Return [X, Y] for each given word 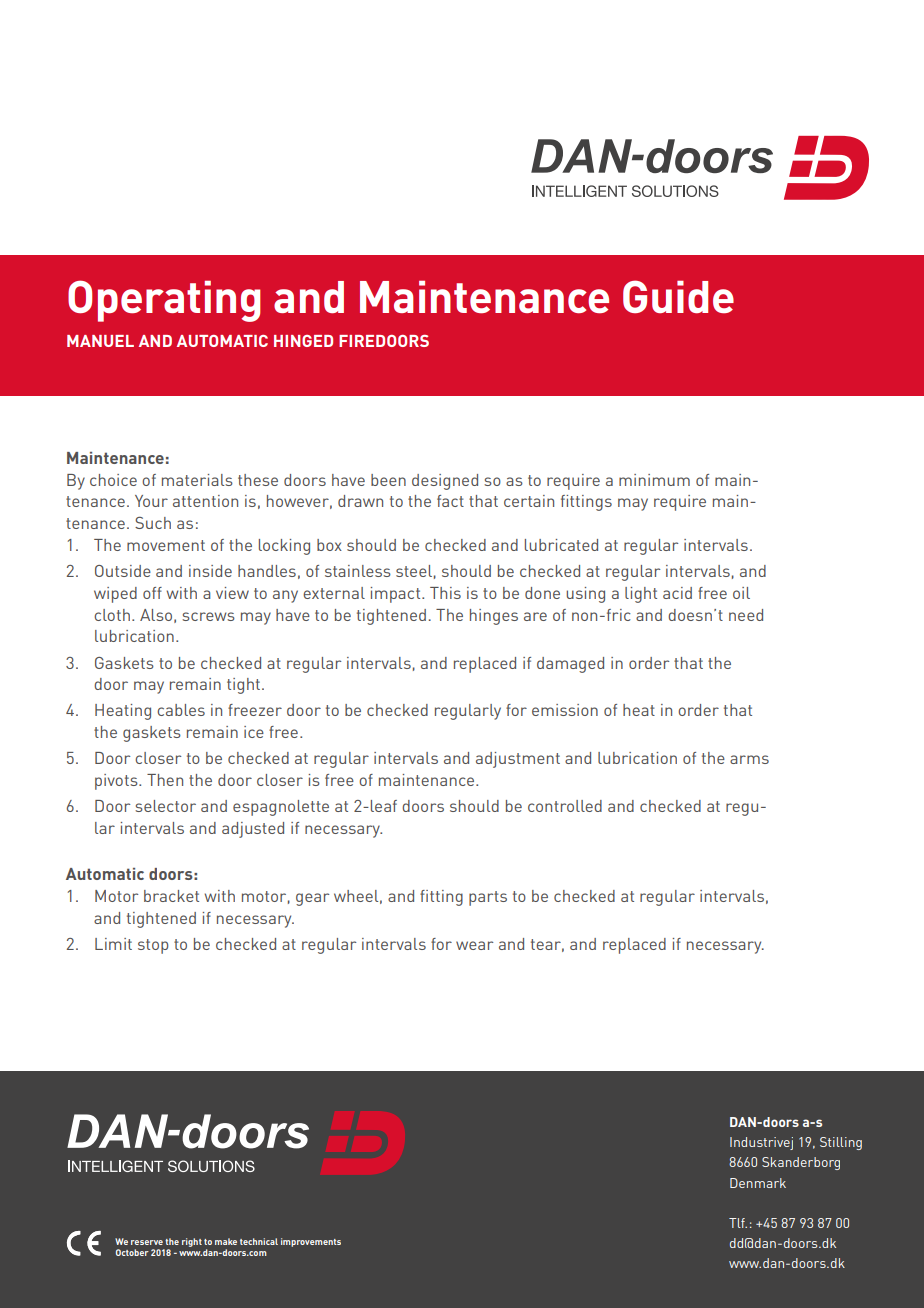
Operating [164, 301]
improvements [311, 1242]
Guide [678, 296]
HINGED [303, 341]
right [192, 1242]
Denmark [758, 1183]
